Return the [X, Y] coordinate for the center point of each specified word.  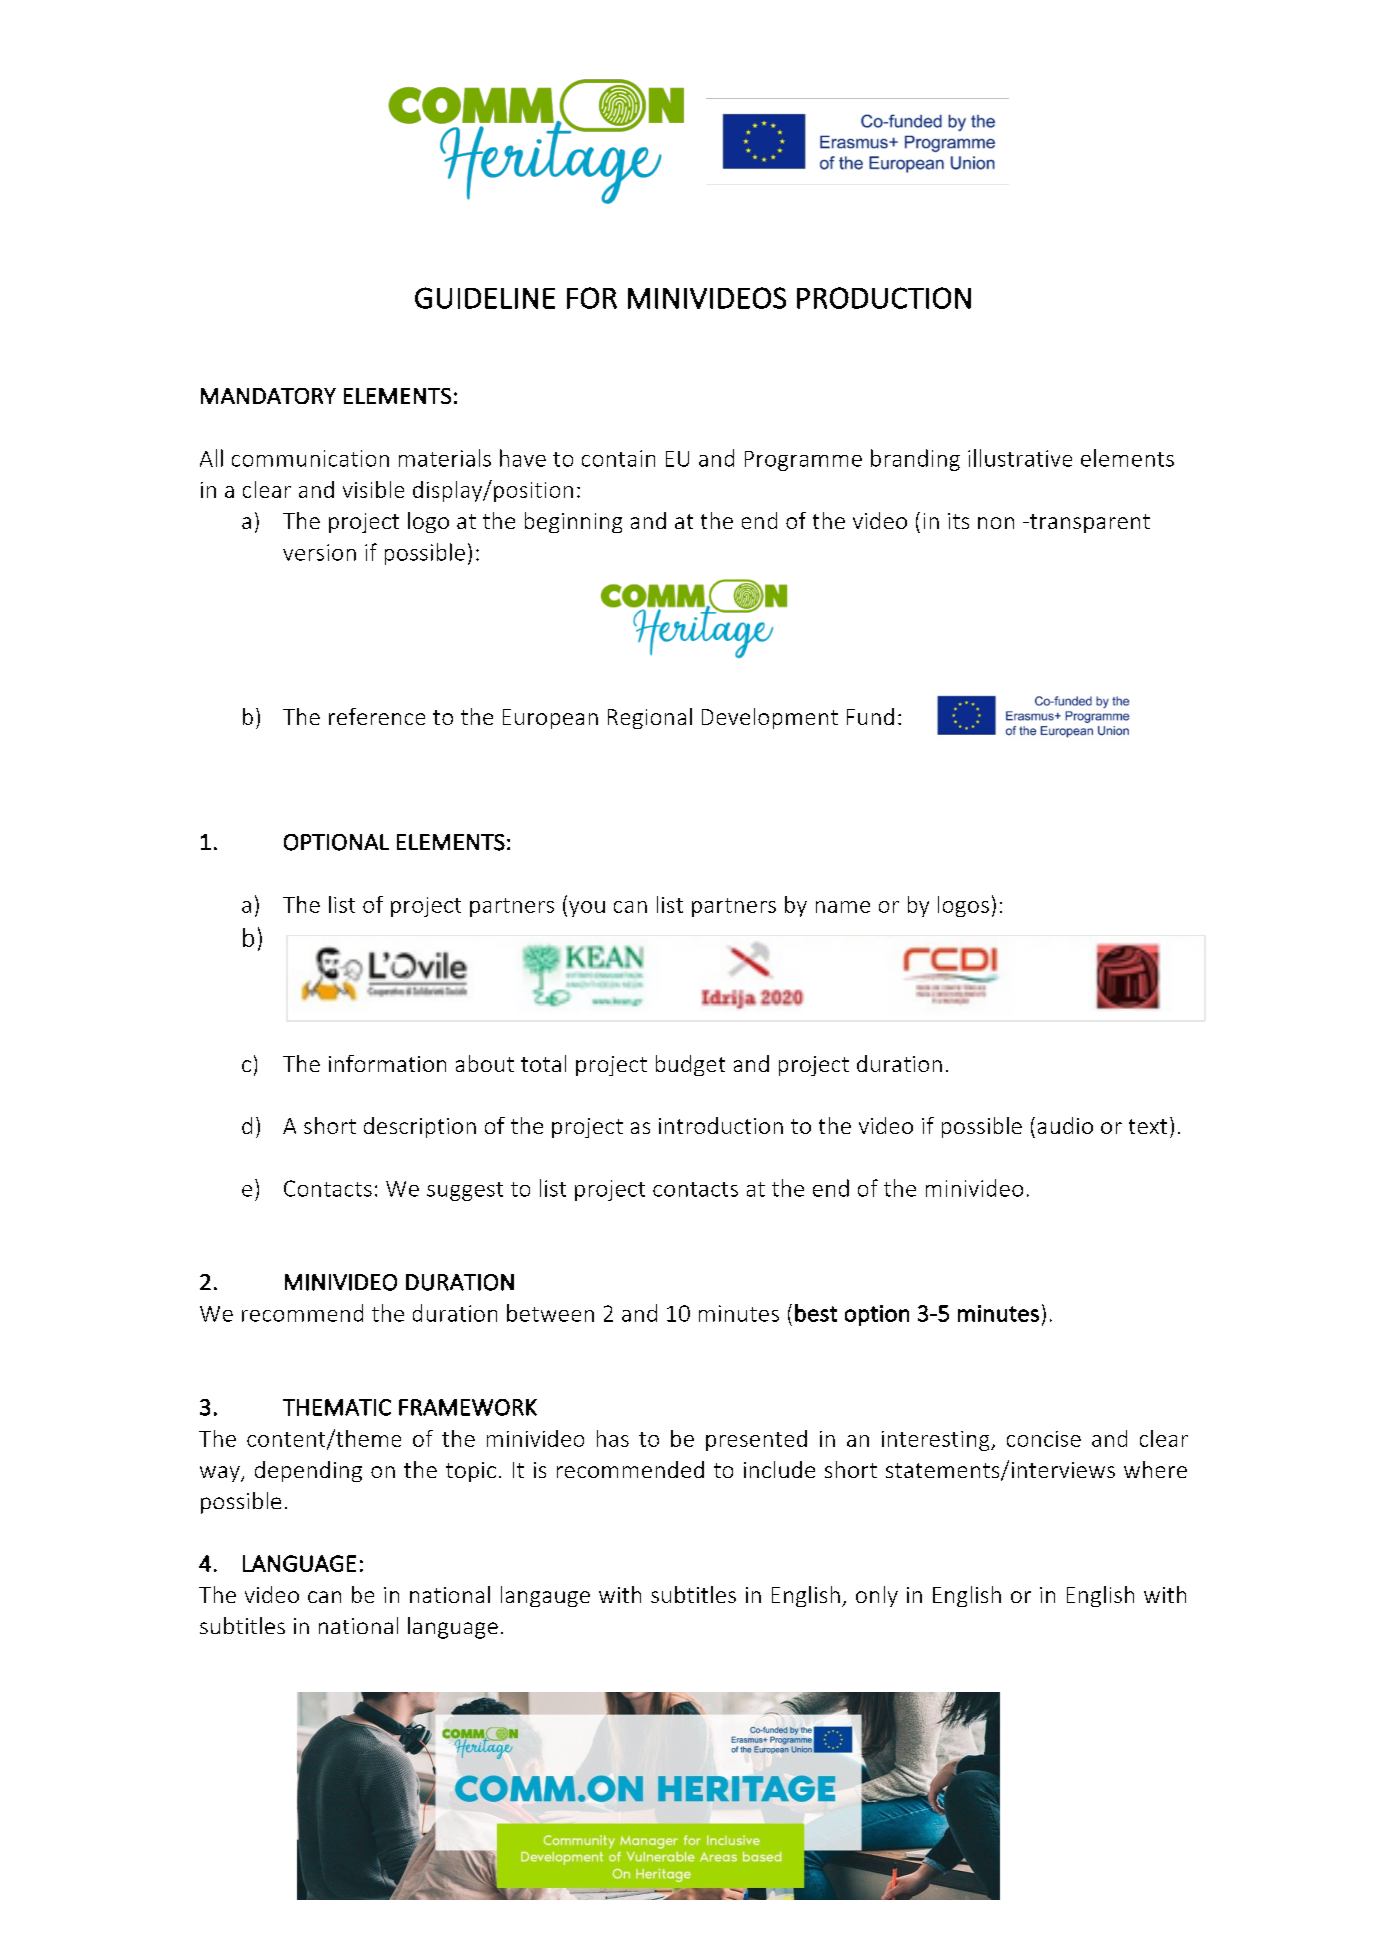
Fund [870, 716]
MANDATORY [268, 396]
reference [377, 716]
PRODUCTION [884, 298]
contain [618, 458]
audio [1065, 1125]
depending [308, 1471]
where [1155, 1469]
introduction [721, 1125]
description [420, 1127]
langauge [545, 1596]
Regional [650, 718]
